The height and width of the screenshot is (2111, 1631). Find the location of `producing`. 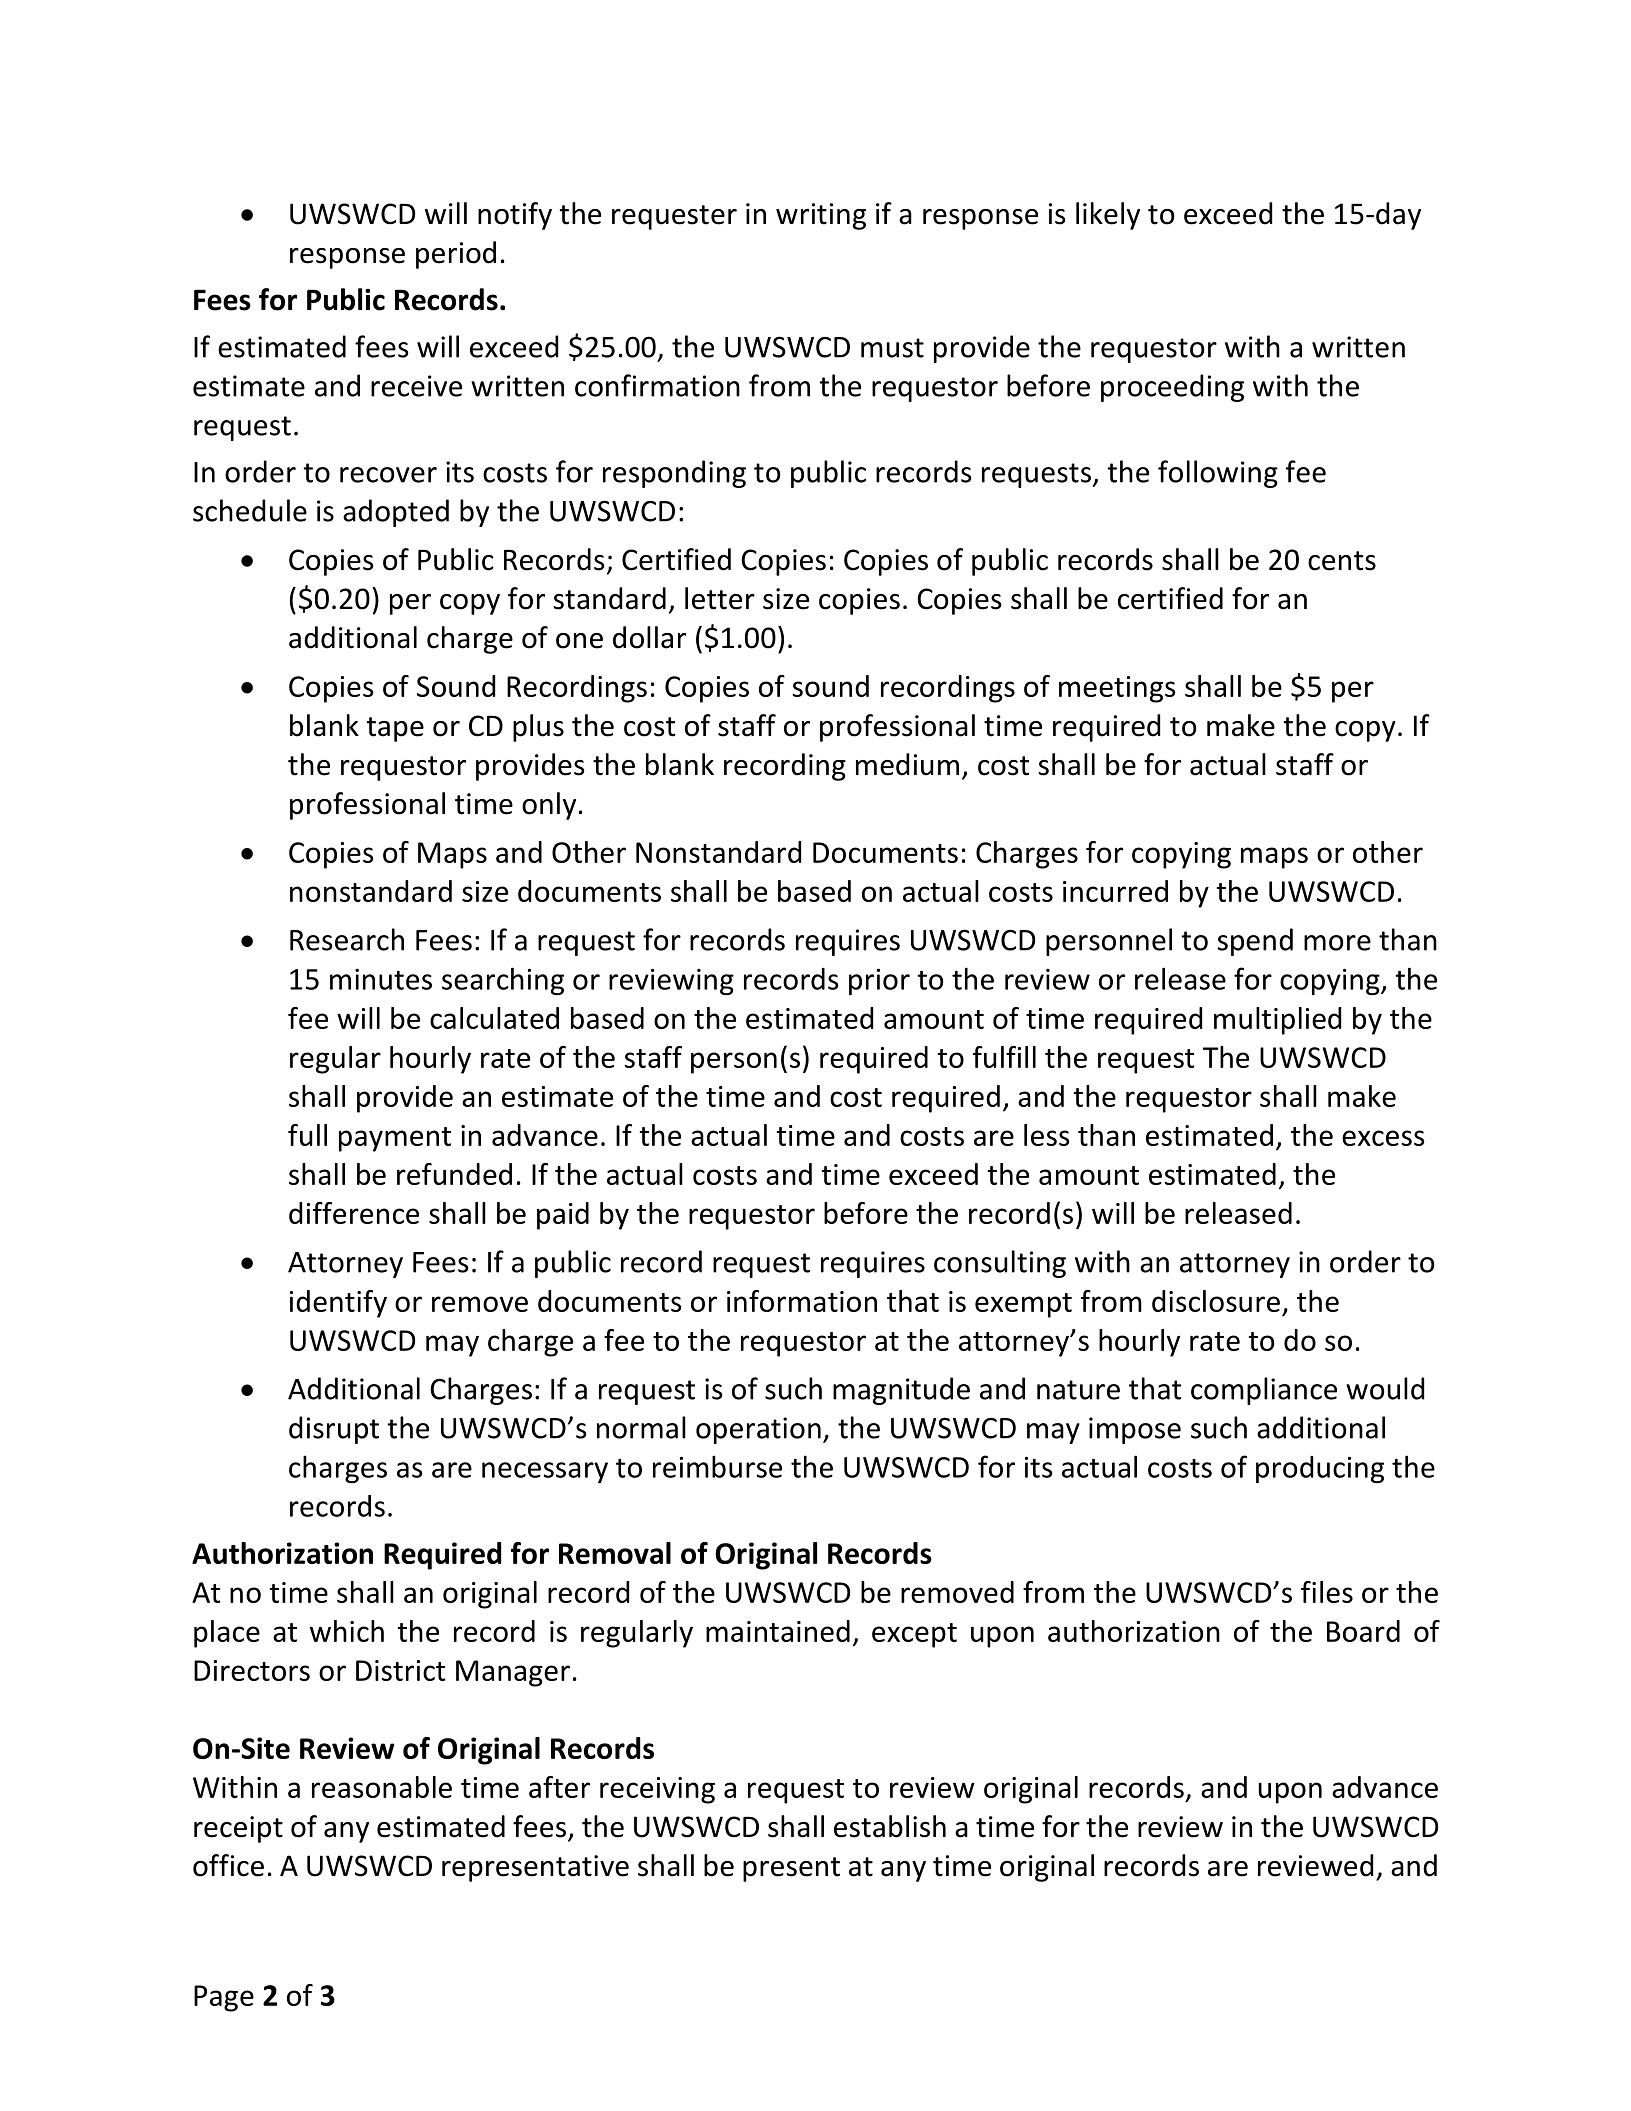

producing is located at coordinates (1320, 1469).
